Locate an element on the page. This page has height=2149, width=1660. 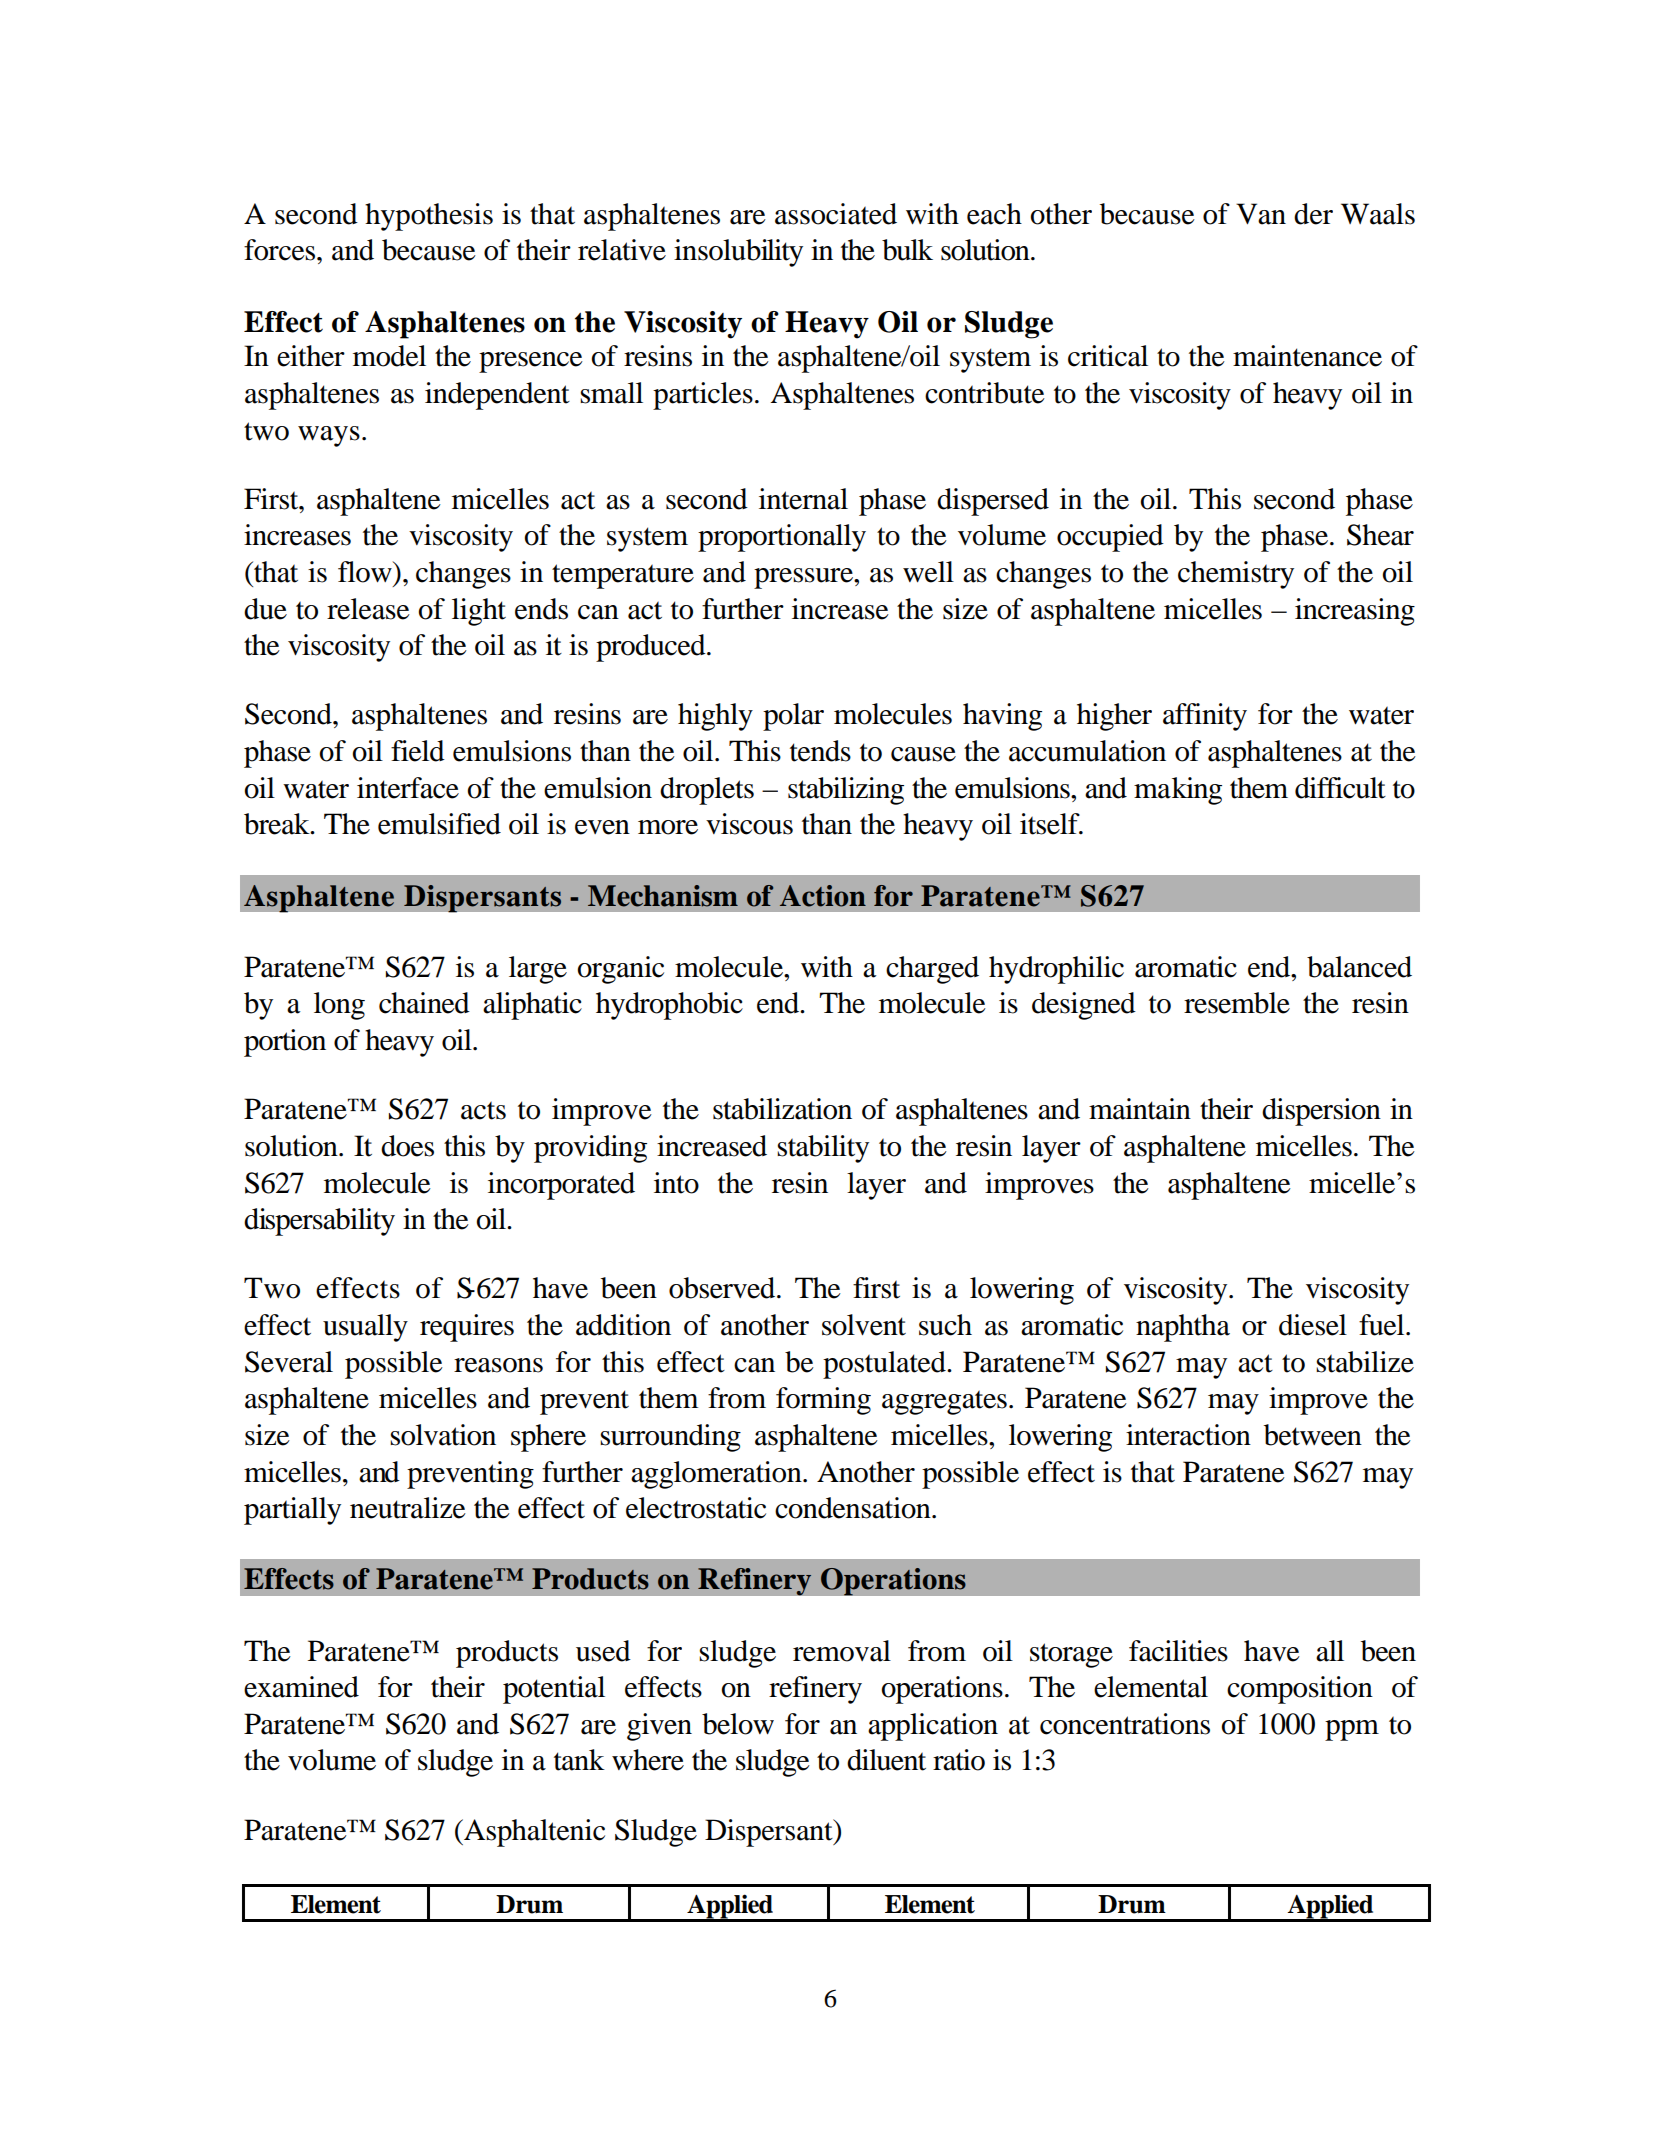
associated is located at coordinates (836, 214).
